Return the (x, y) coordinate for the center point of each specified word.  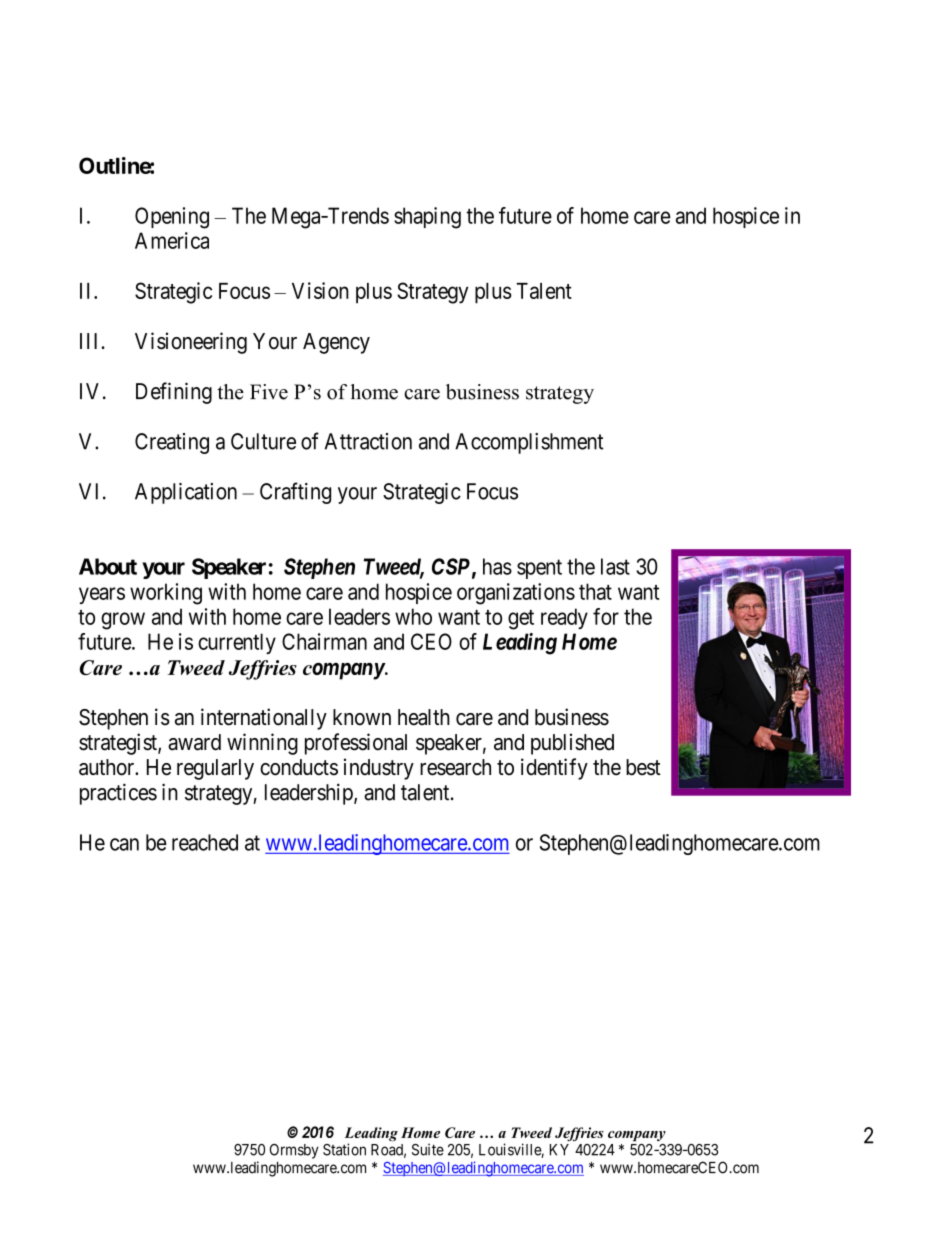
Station (344, 1149)
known (362, 717)
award (194, 742)
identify (554, 769)
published (572, 744)
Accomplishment (529, 443)
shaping (427, 218)
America (172, 240)
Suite (428, 1149)
